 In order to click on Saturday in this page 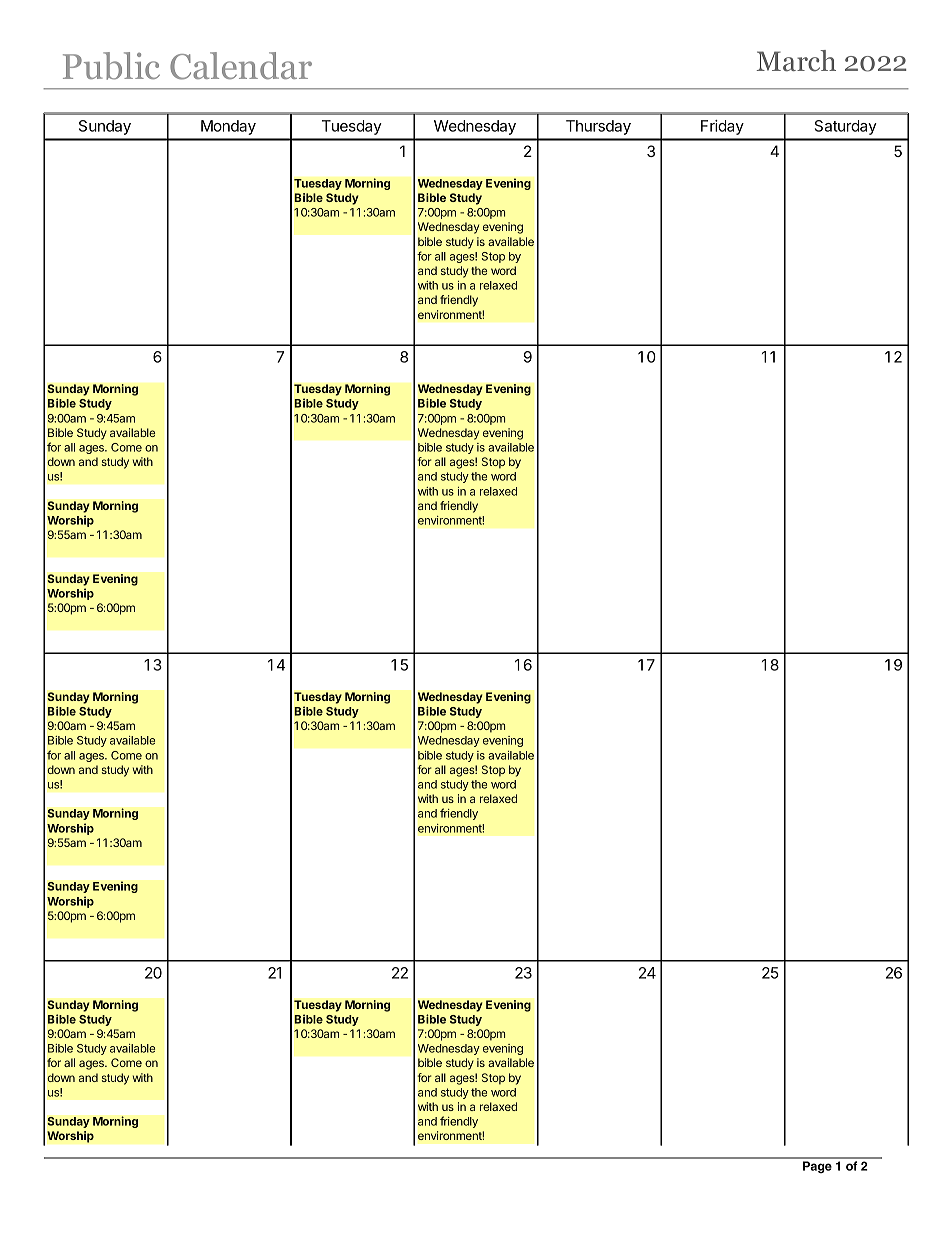, I will do `click(846, 127)`.
